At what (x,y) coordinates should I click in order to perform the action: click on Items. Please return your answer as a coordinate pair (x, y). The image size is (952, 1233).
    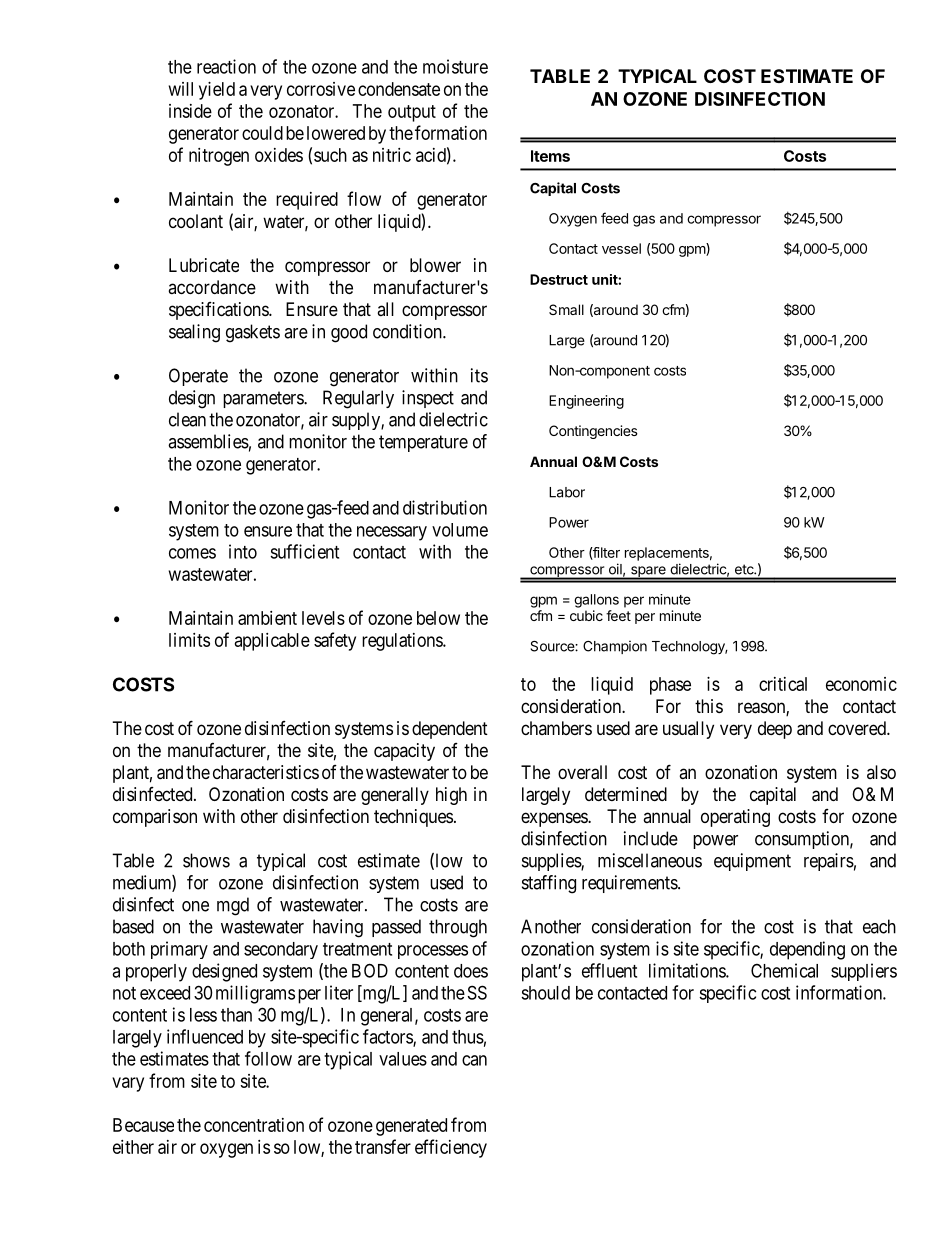
    Looking at the image, I should click on (550, 156).
